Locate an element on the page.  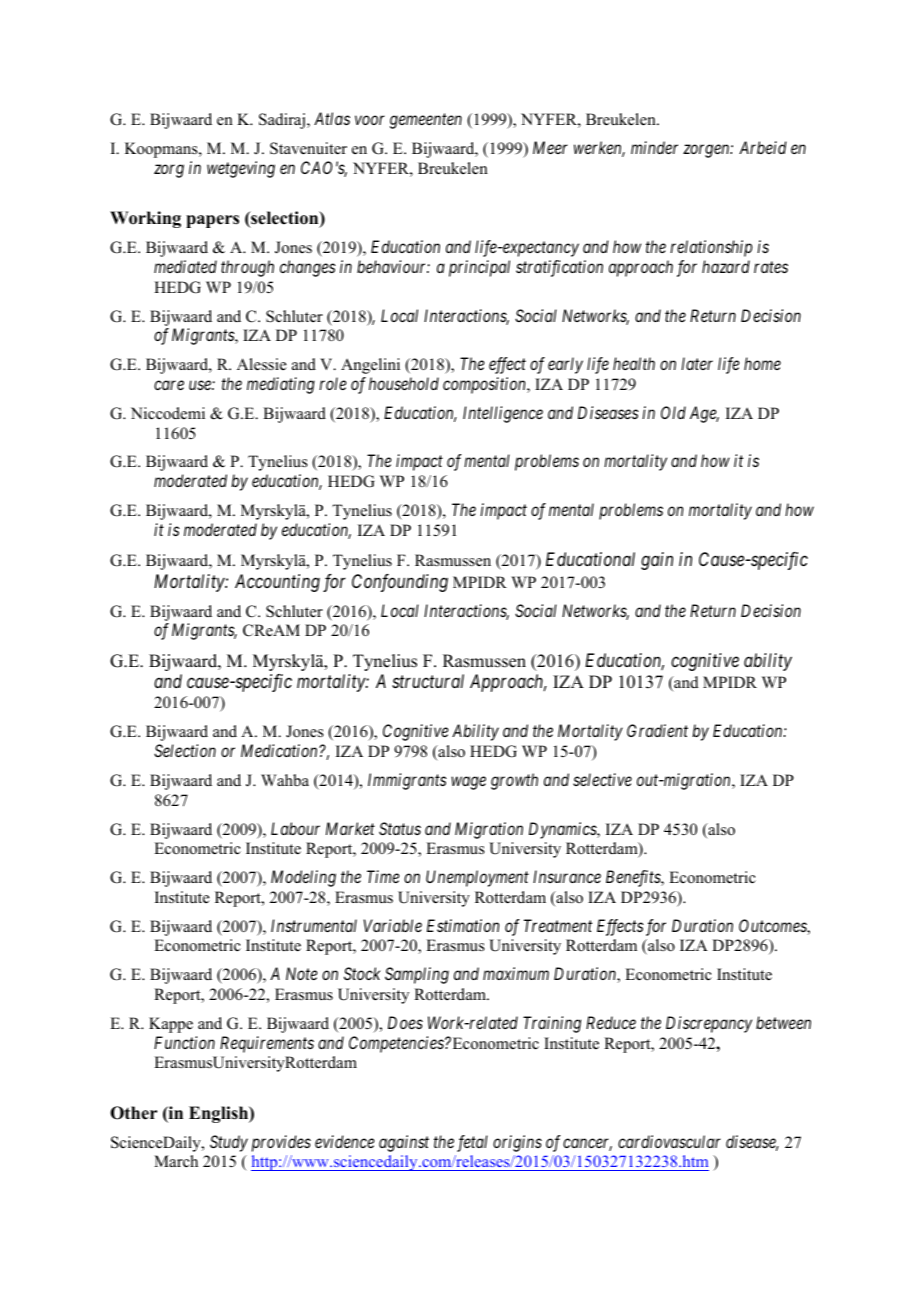
Accounting is located at coordinates (277, 583).
